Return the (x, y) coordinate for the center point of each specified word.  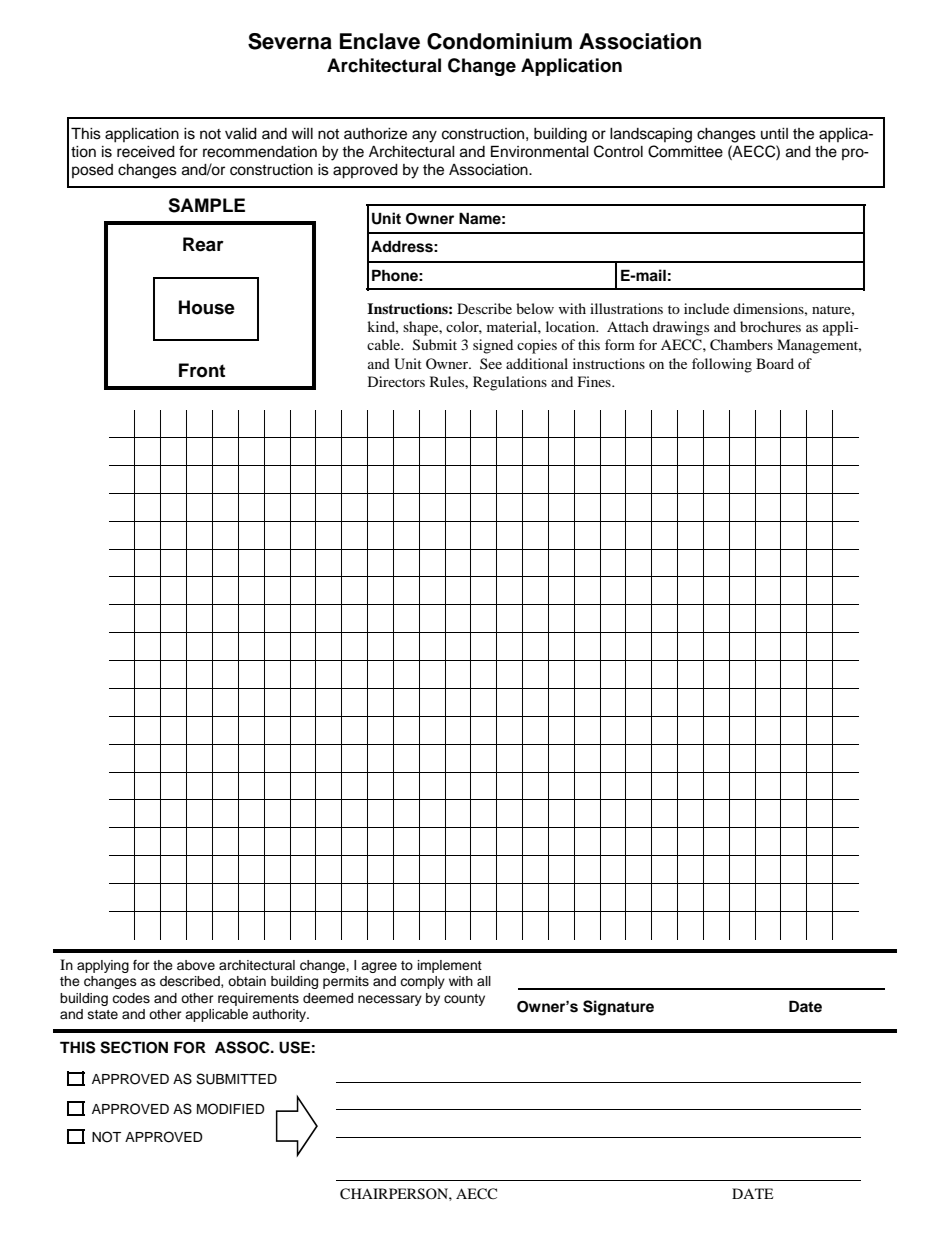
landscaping (651, 135)
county (464, 1000)
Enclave (380, 41)
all (484, 981)
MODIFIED (231, 1109)
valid (241, 134)
